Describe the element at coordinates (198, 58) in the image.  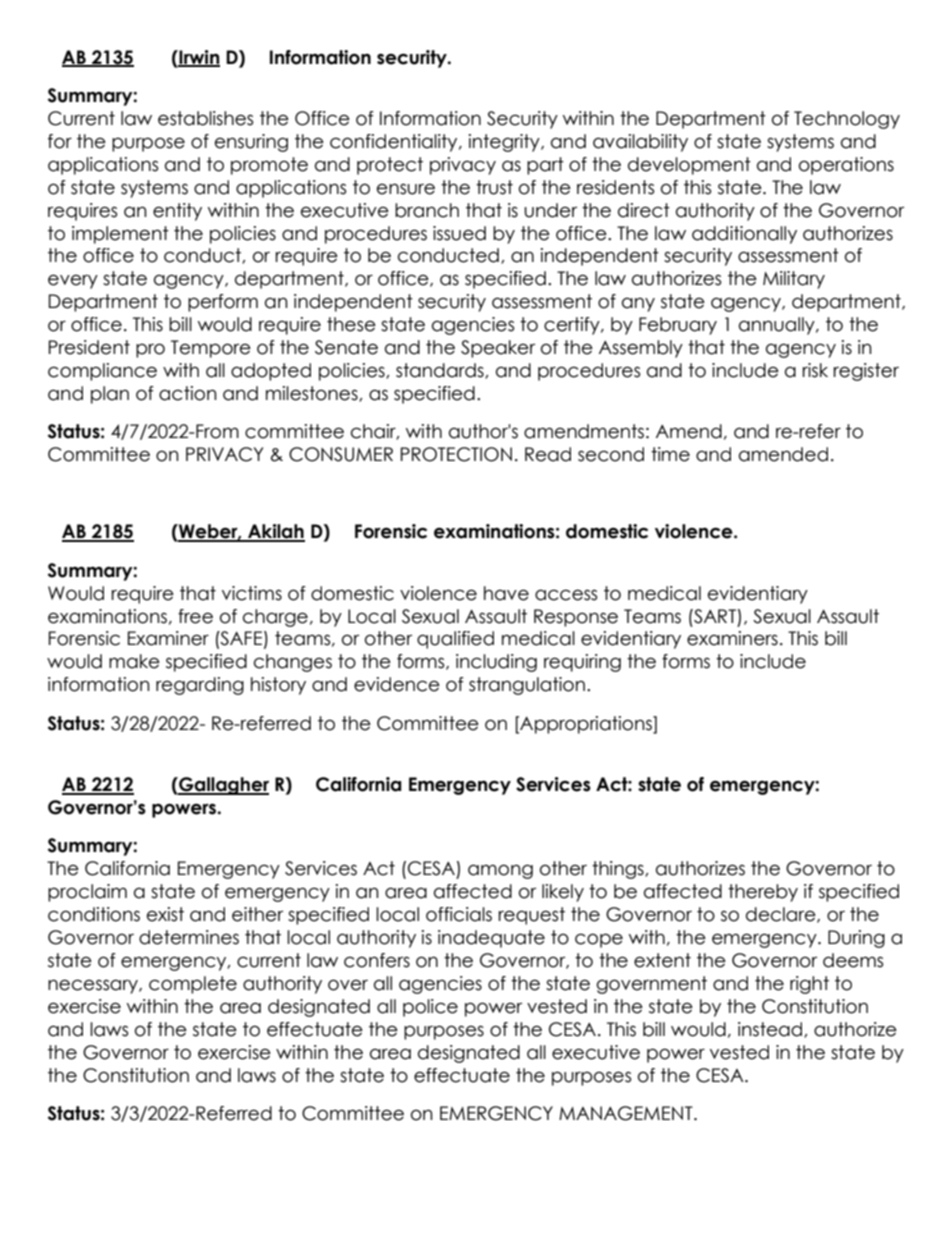
I see `Irwin` at that location.
